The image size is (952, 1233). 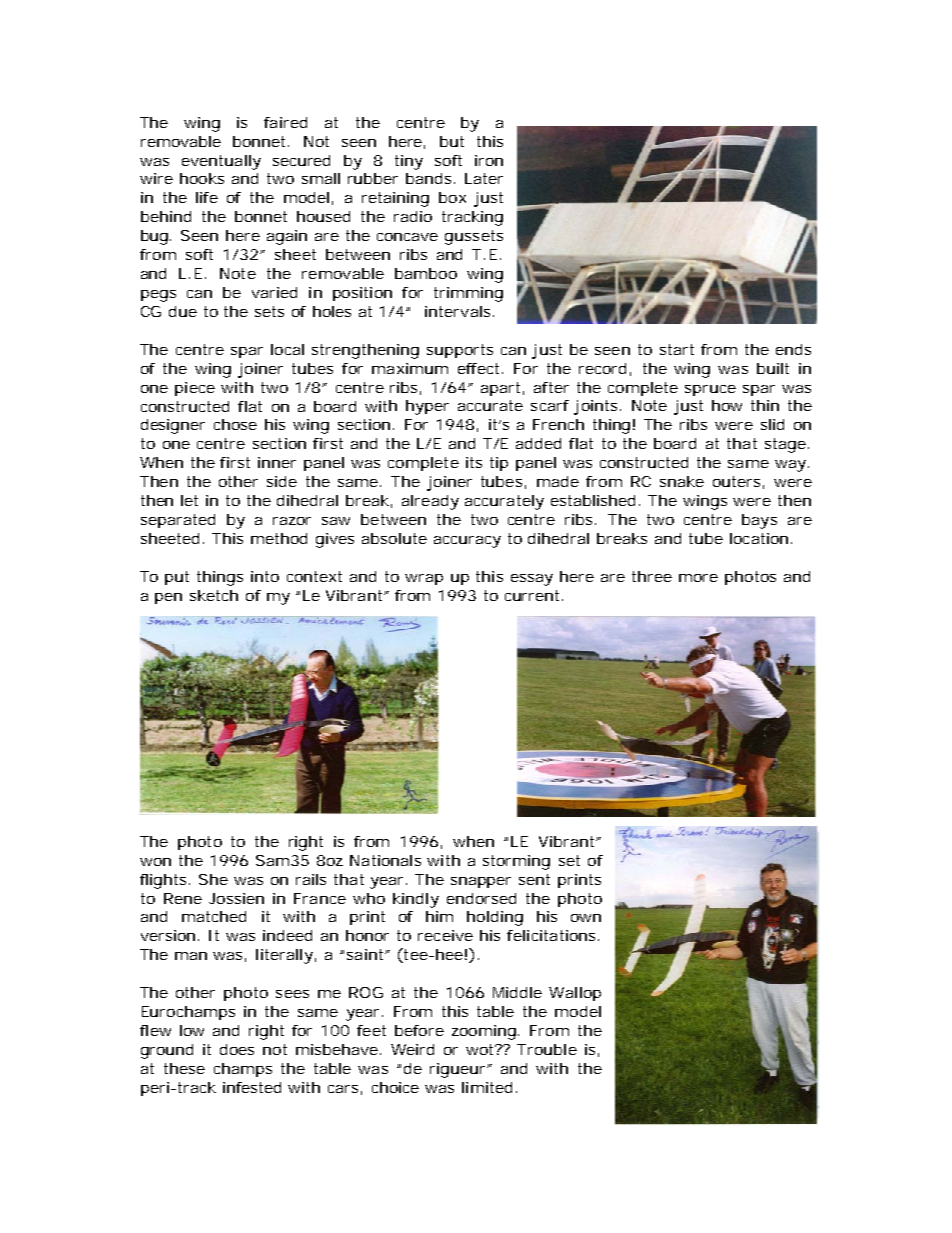 What do you see at coordinates (489, 160) in the screenshot?
I see `iron` at bounding box center [489, 160].
